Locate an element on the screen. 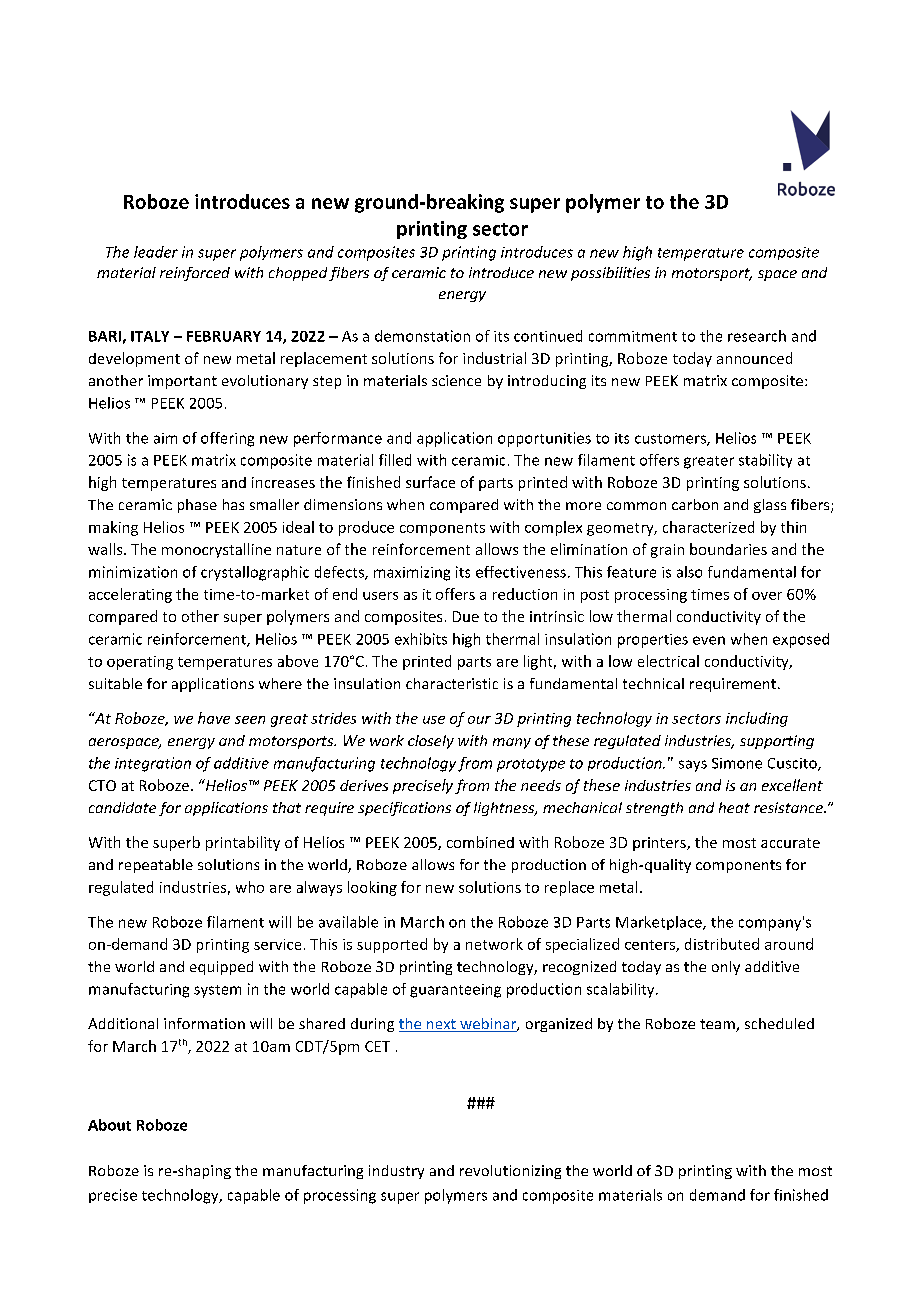  research is located at coordinates (757, 336).
